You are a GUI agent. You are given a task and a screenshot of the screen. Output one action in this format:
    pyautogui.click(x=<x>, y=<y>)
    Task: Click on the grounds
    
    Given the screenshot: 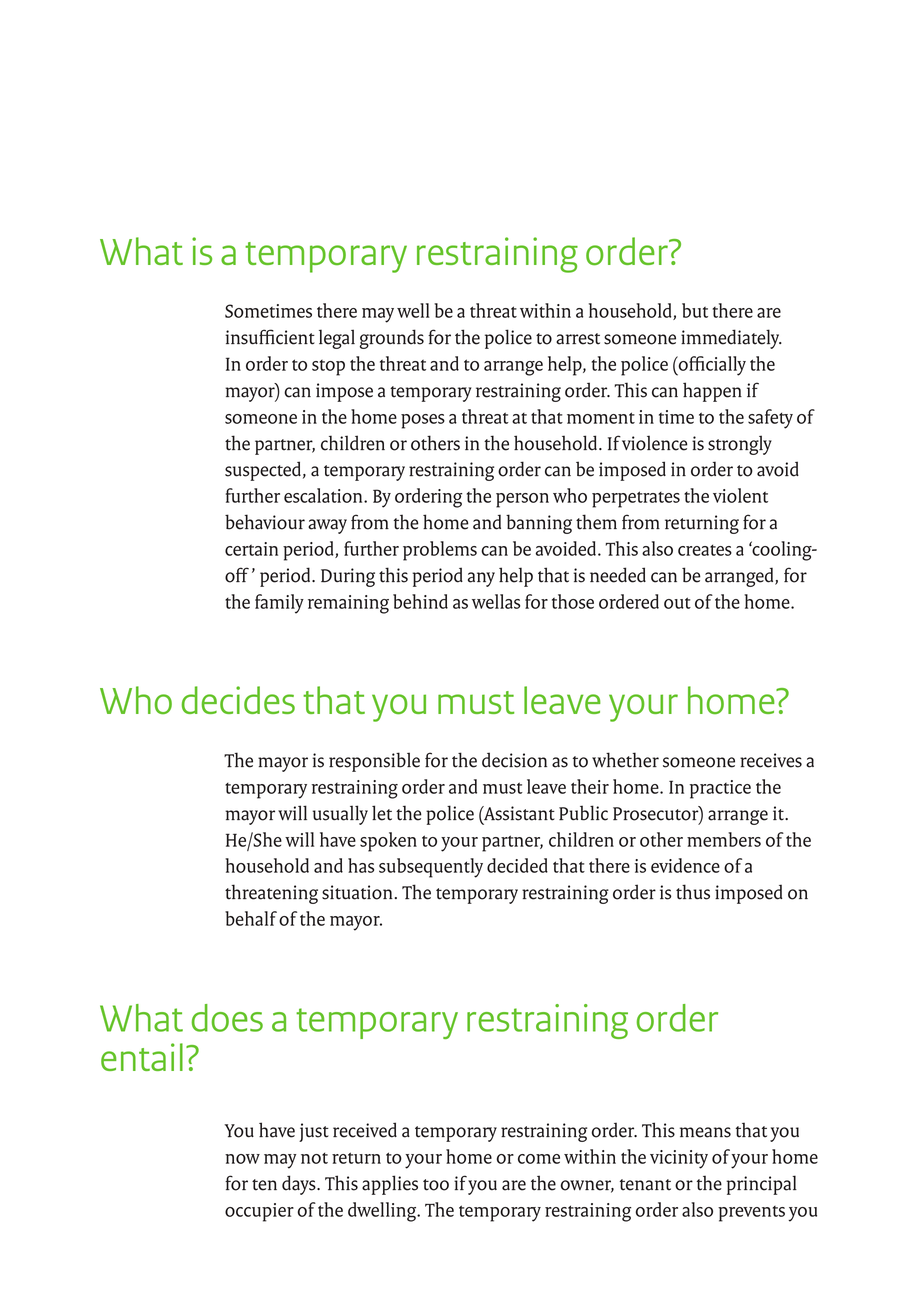 What is the action you would take?
    pyautogui.click(x=392, y=339)
